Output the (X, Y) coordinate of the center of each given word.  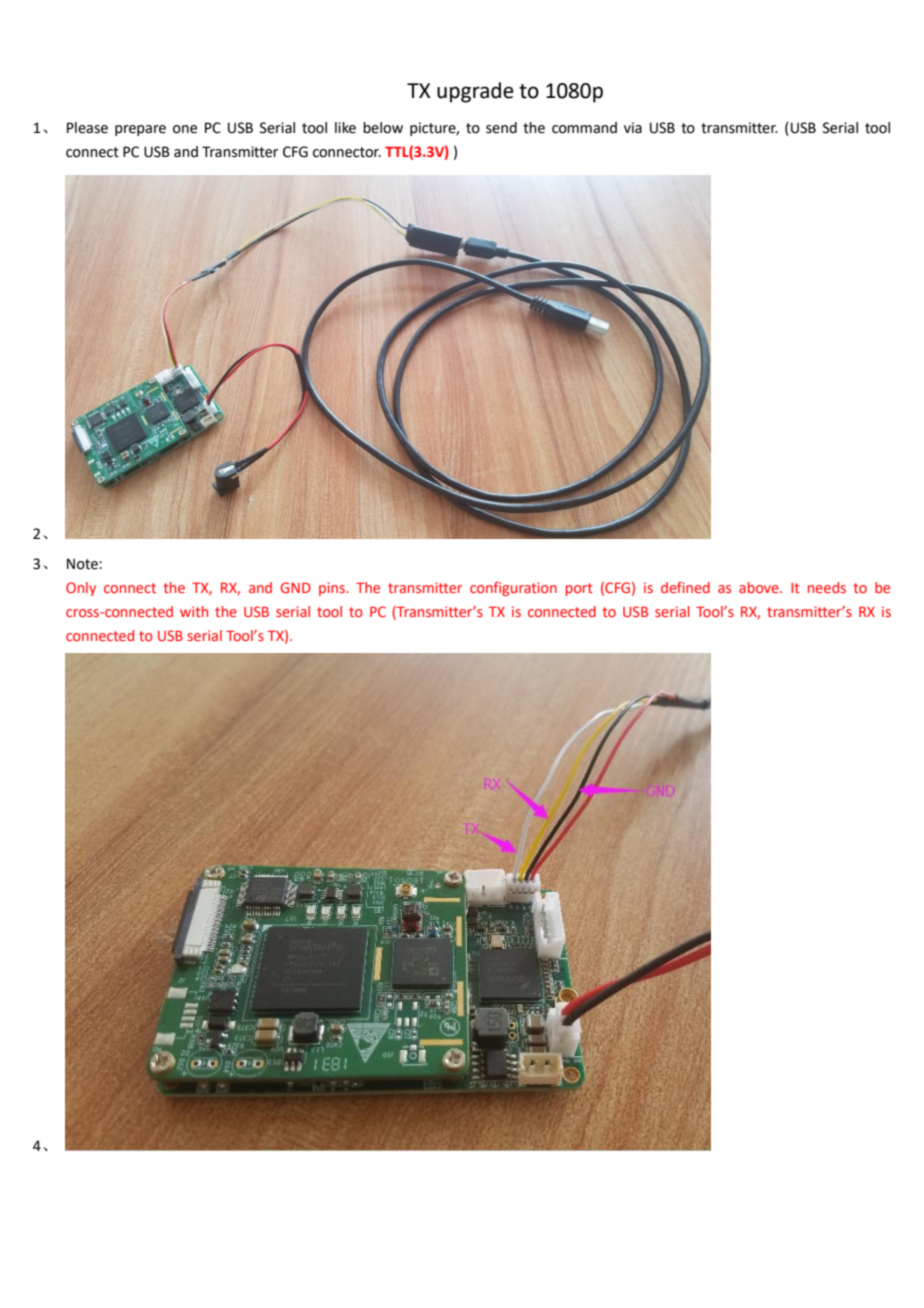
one (185, 129)
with (194, 611)
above (760, 587)
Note (83, 564)
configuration (513, 589)
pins (333, 589)
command (584, 128)
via (633, 128)
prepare (140, 130)
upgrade (475, 92)
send (501, 128)
